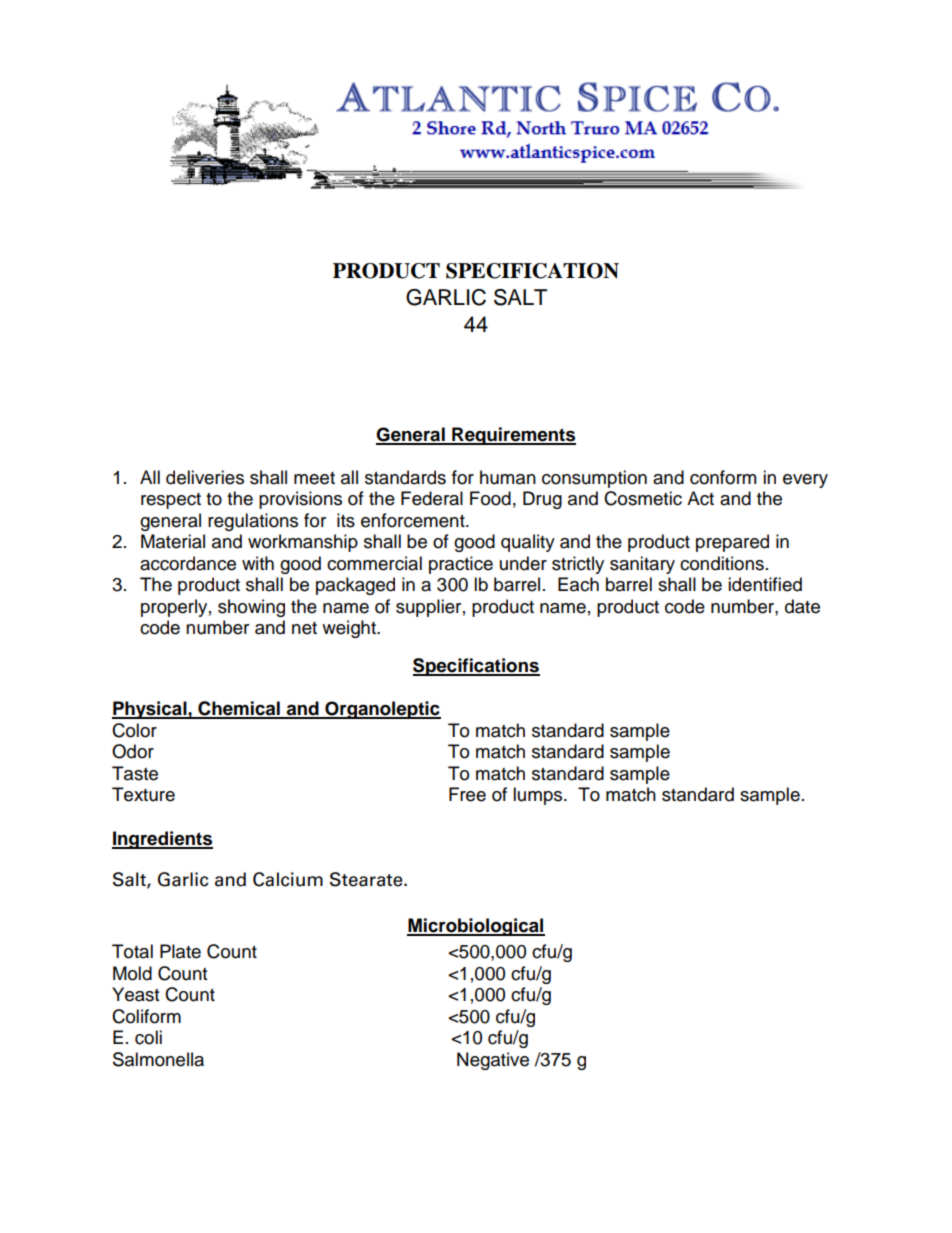  Describe the element at coordinates (205, 477) in the screenshot. I see `deliveries` at that location.
